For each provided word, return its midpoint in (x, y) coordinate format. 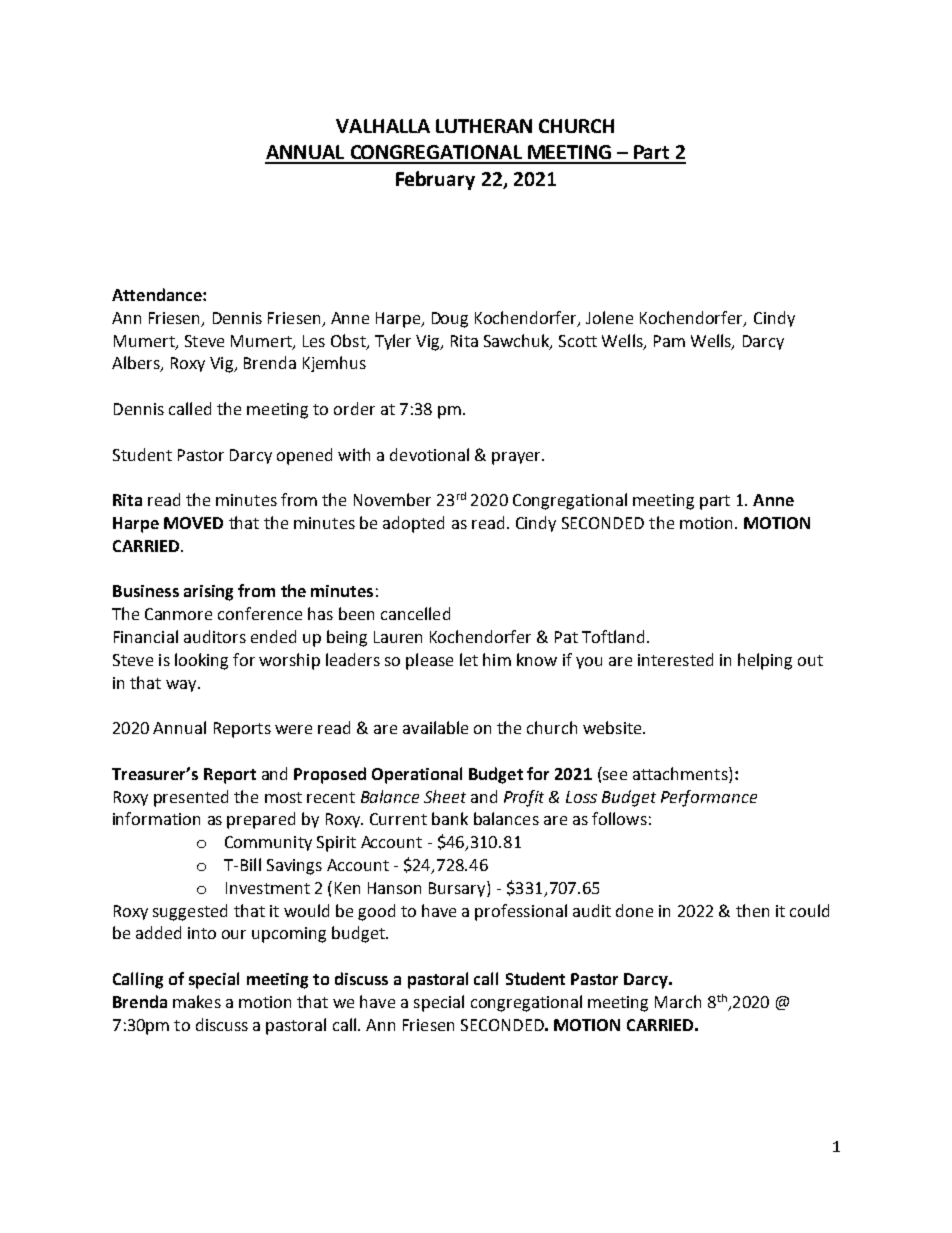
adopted (413, 524)
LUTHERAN (484, 126)
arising (208, 593)
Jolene (609, 317)
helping (765, 661)
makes (197, 1001)
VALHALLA (383, 126)
